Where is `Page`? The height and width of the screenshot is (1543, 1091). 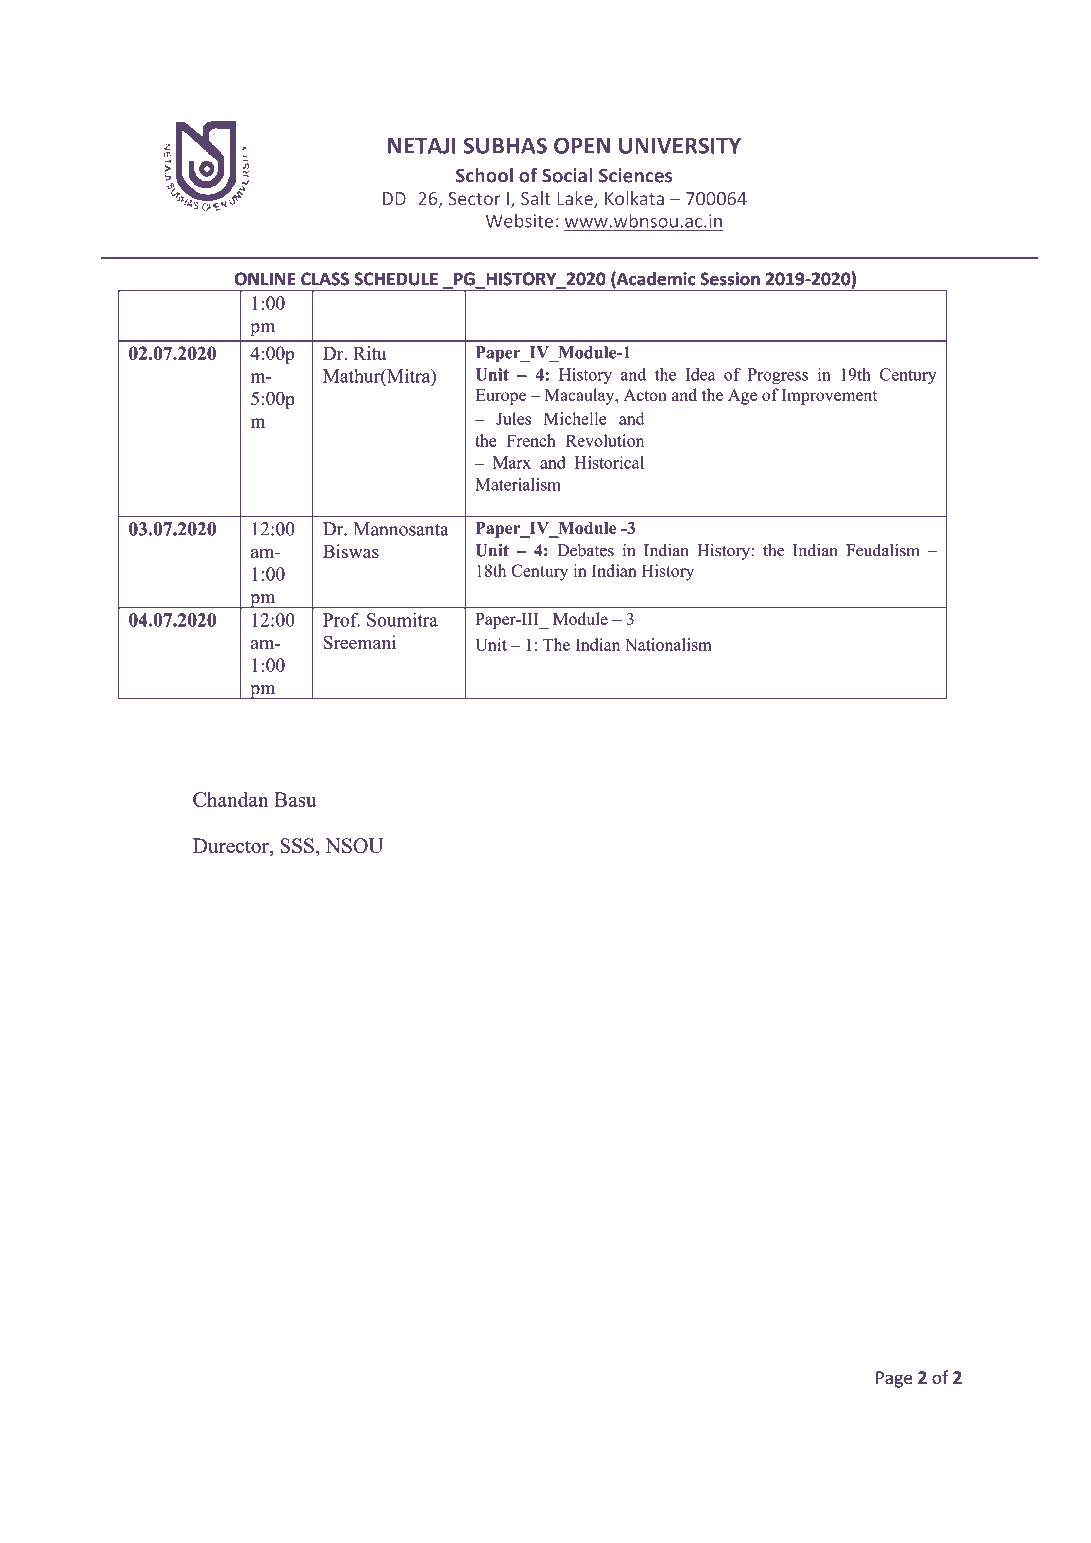
Page is located at coordinates (894, 1379).
